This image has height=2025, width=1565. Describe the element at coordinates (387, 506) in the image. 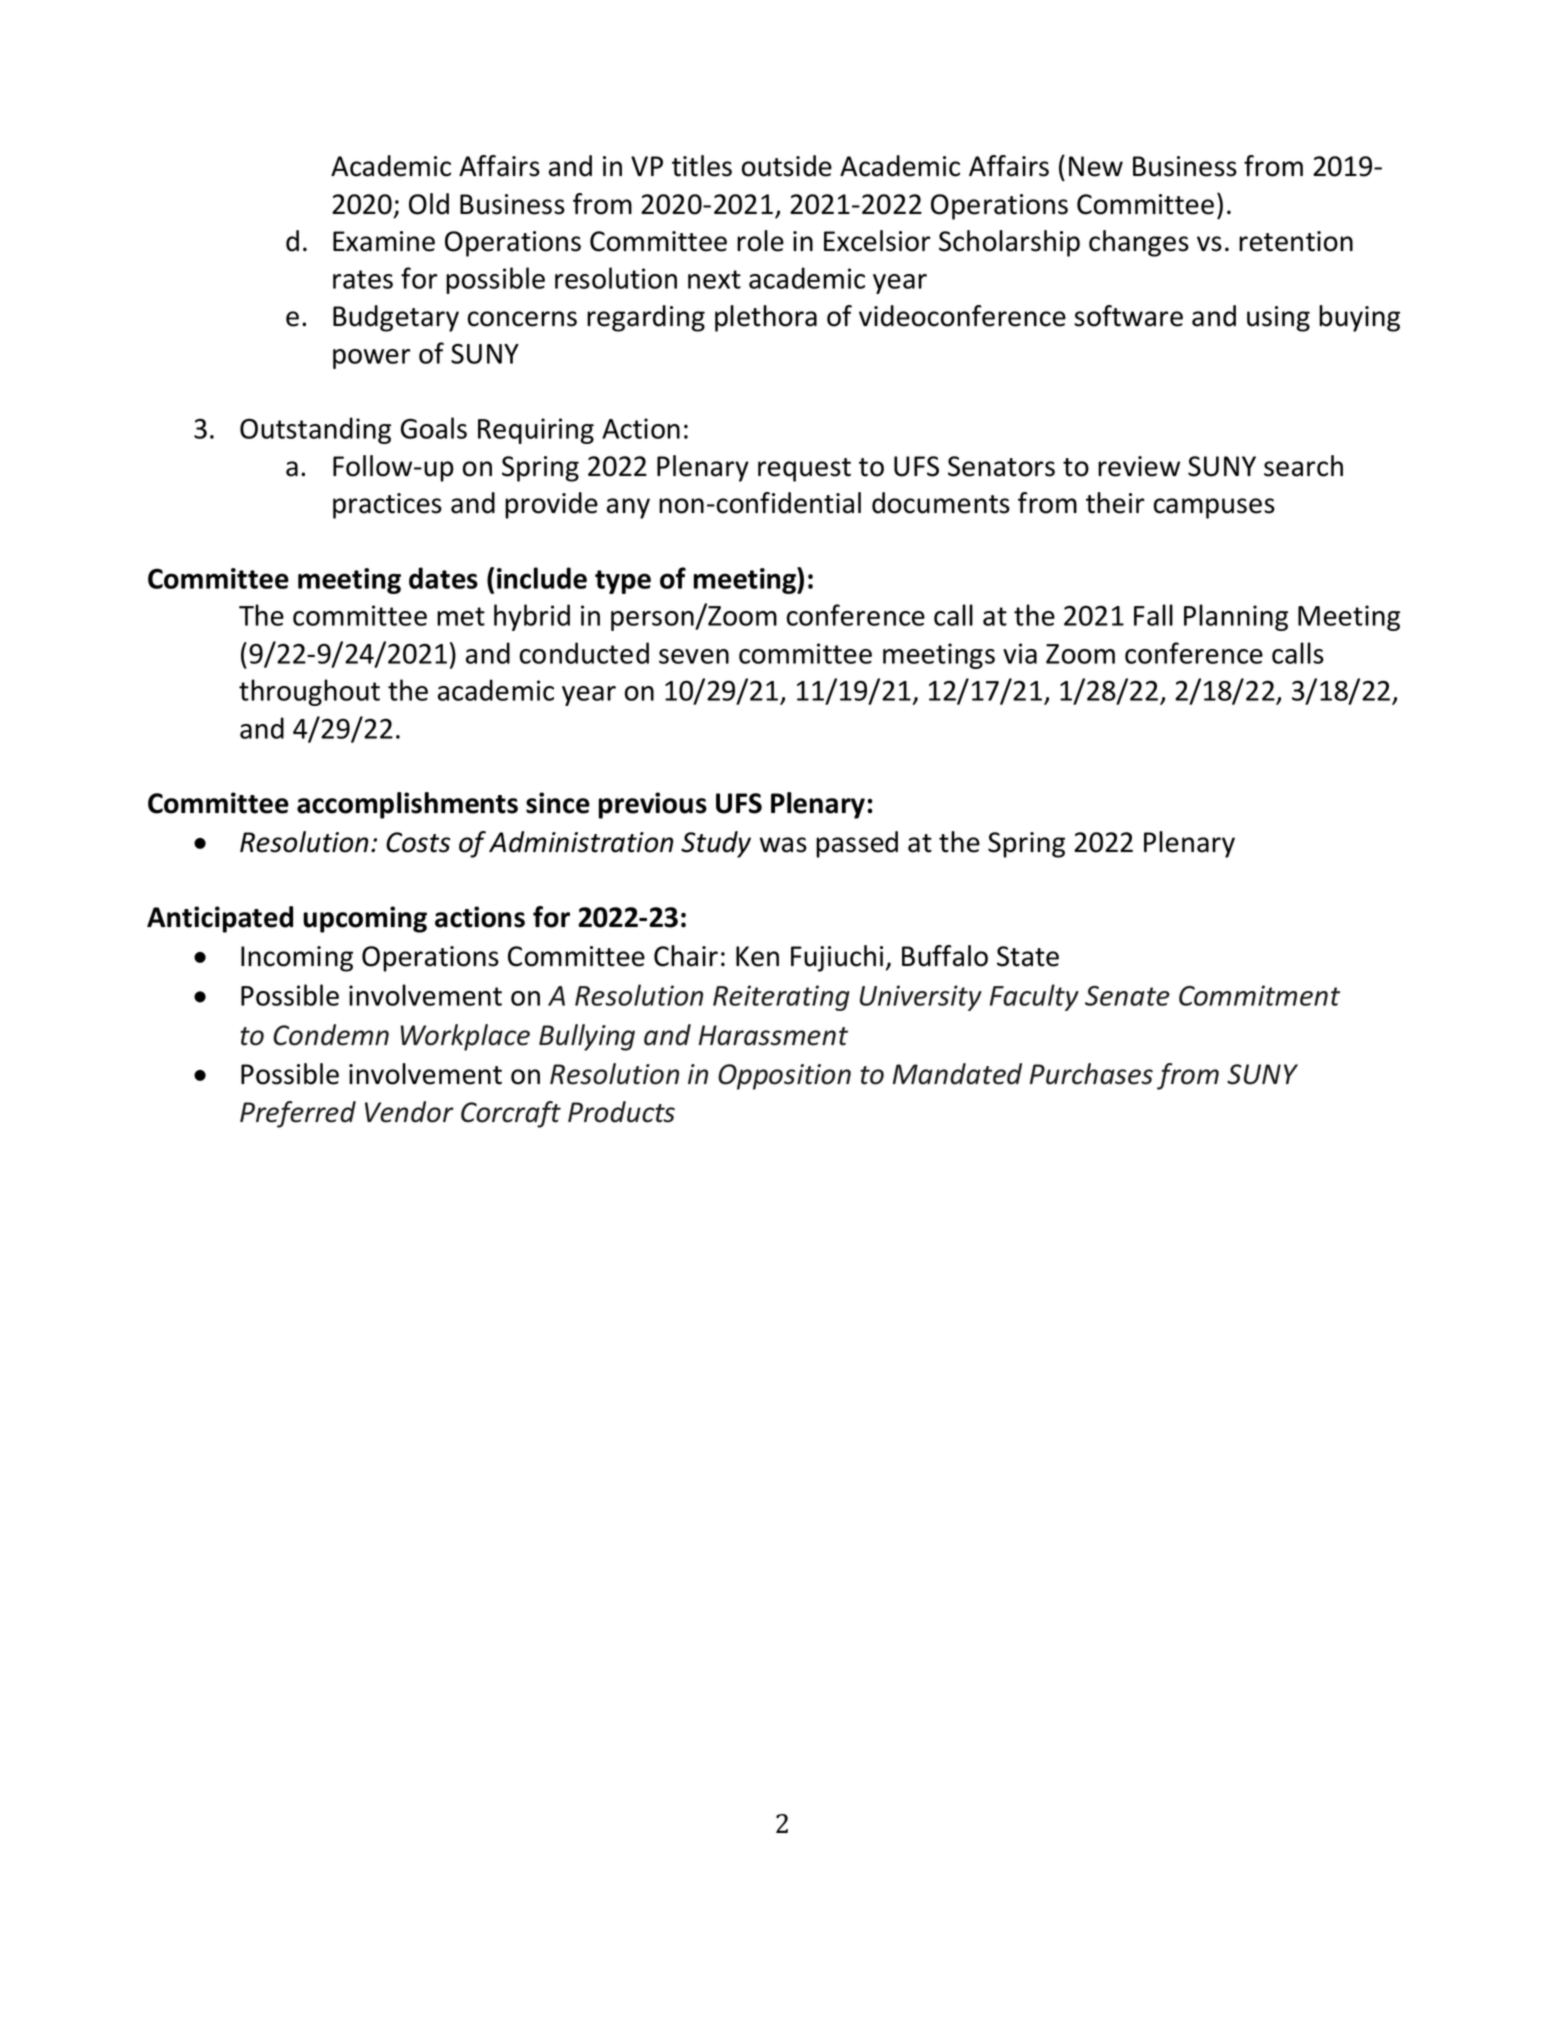

I see `practices` at that location.
